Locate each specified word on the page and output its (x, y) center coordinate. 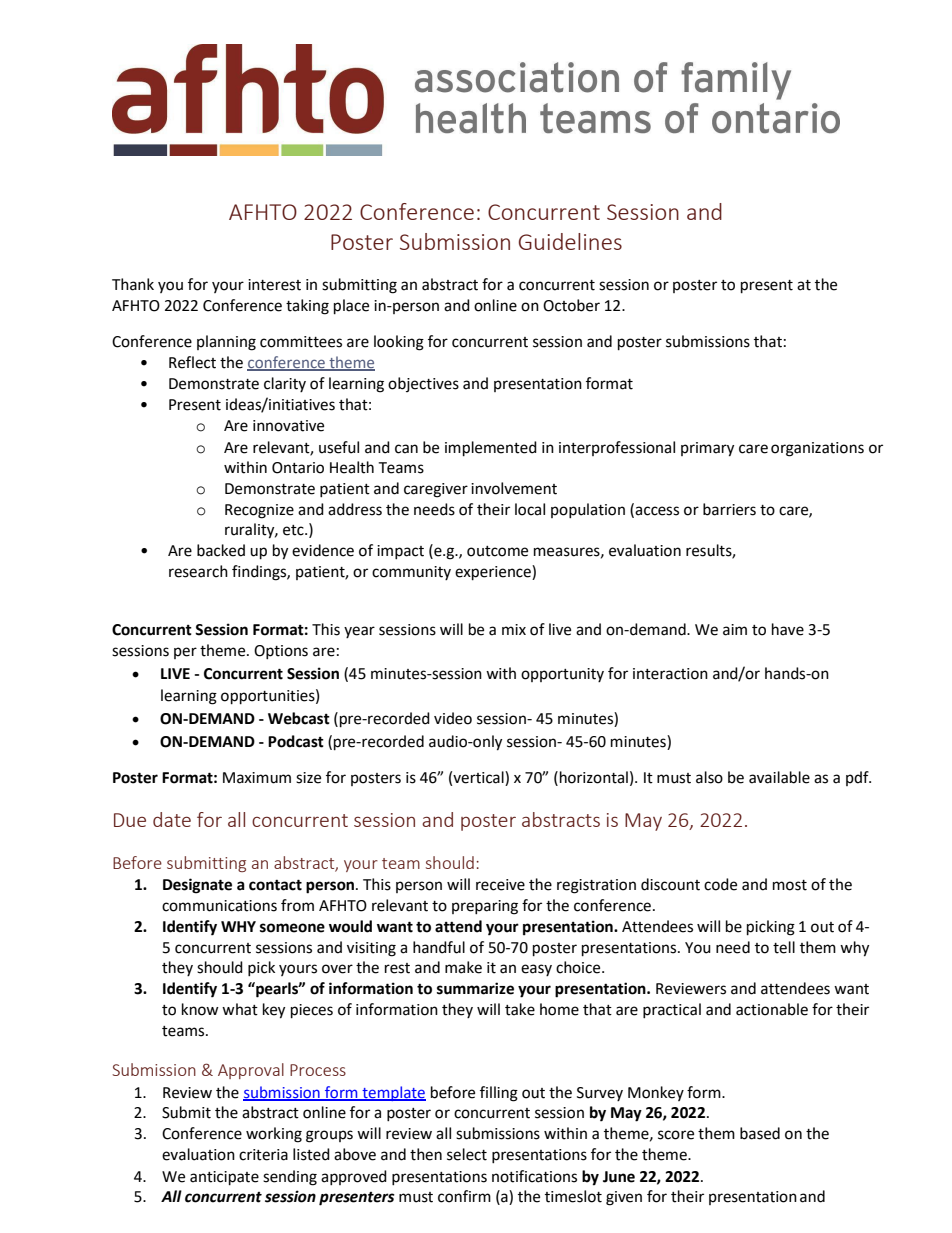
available (779, 777)
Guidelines (570, 241)
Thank (133, 284)
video (453, 718)
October (571, 305)
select (467, 1154)
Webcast (299, 718)
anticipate (224, 1178)
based (760, 1133)
